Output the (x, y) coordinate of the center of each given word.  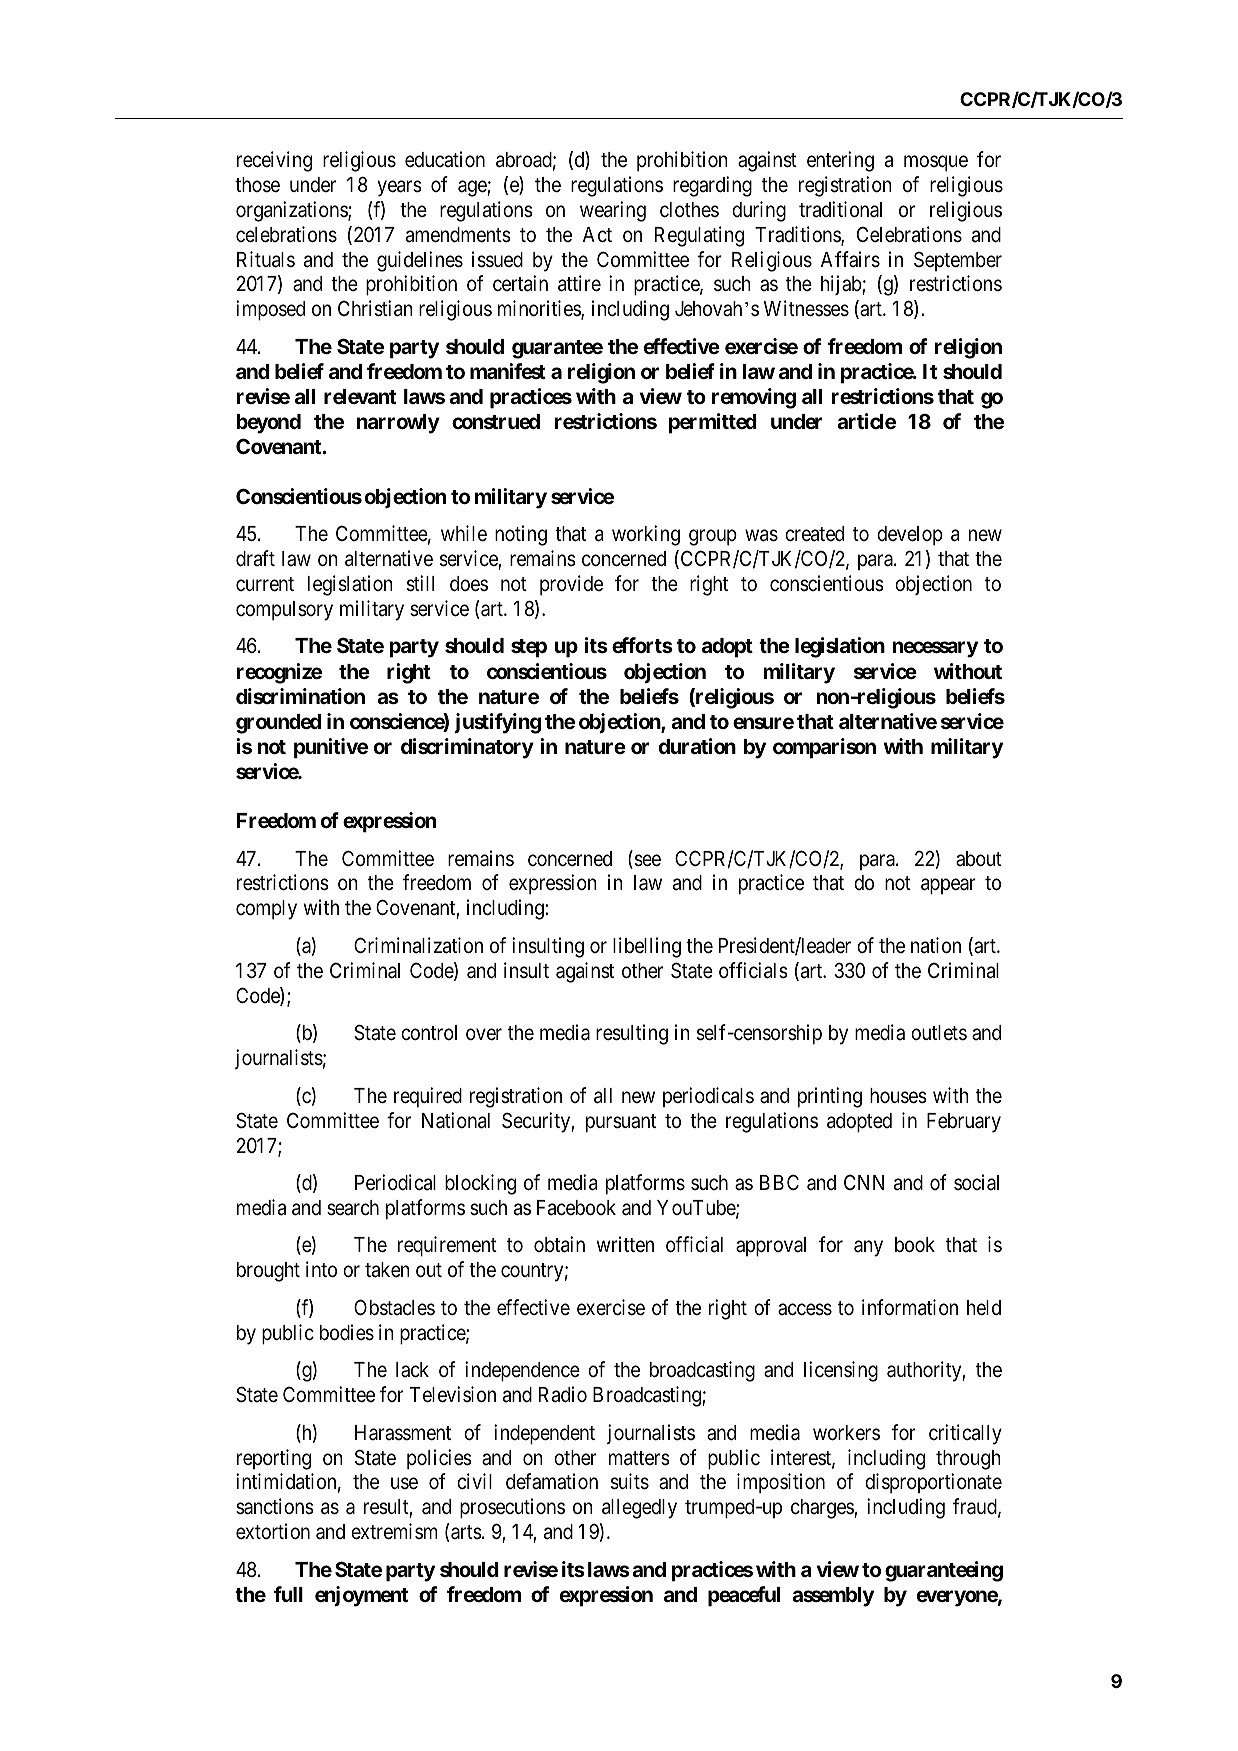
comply (266, 910)
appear (948, 887)
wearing (613, 211)
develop (910, 536)
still (420, 583)
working (646, 535)
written (625, 1244)
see (646, 861)
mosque (936, 163)
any (868, 1249)
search (353, 1208)
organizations (292, 211)
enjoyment (361, 1596)
